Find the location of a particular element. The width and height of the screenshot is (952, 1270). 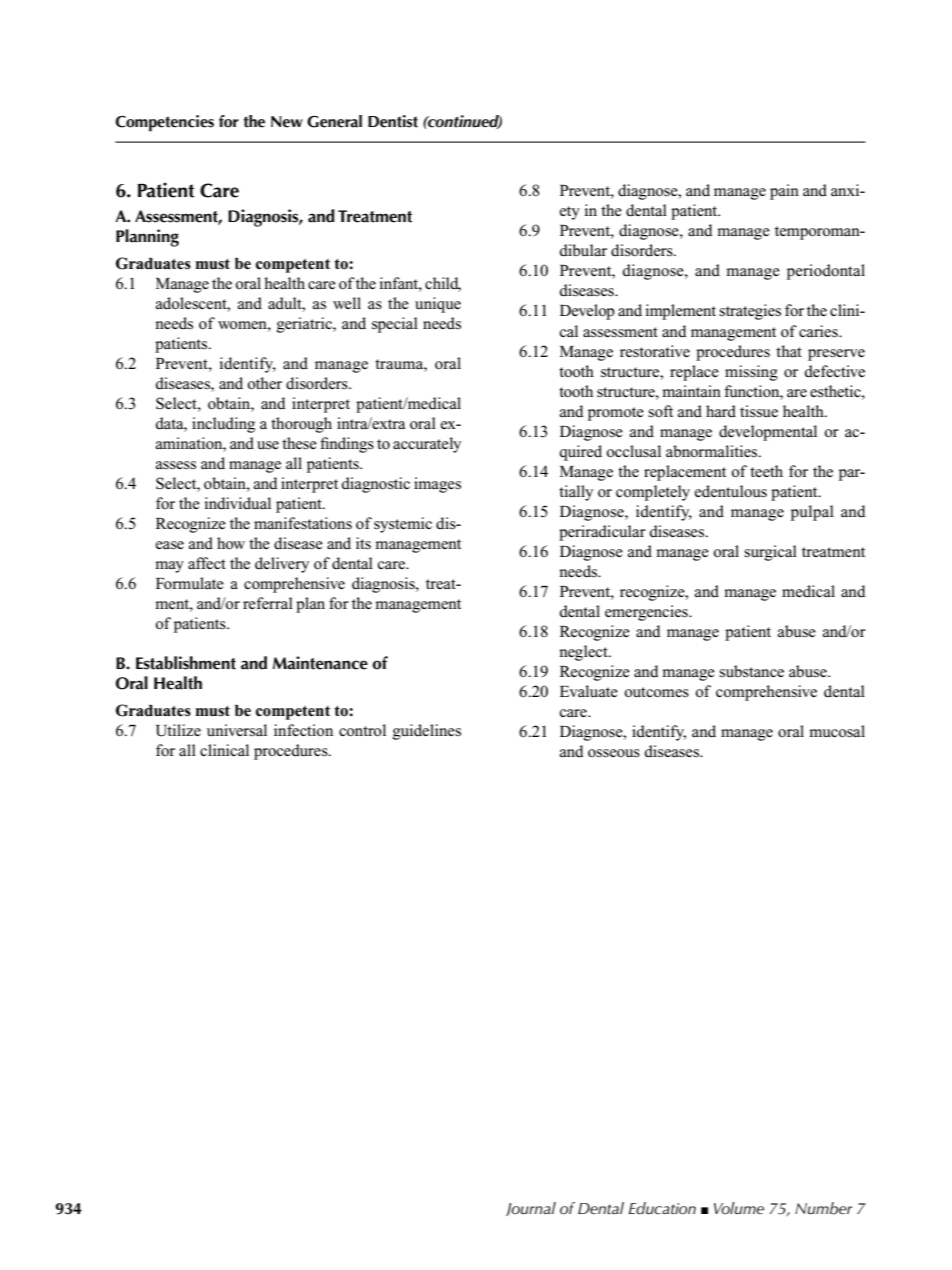

Maintenance is located at coordinates (320, 663).
